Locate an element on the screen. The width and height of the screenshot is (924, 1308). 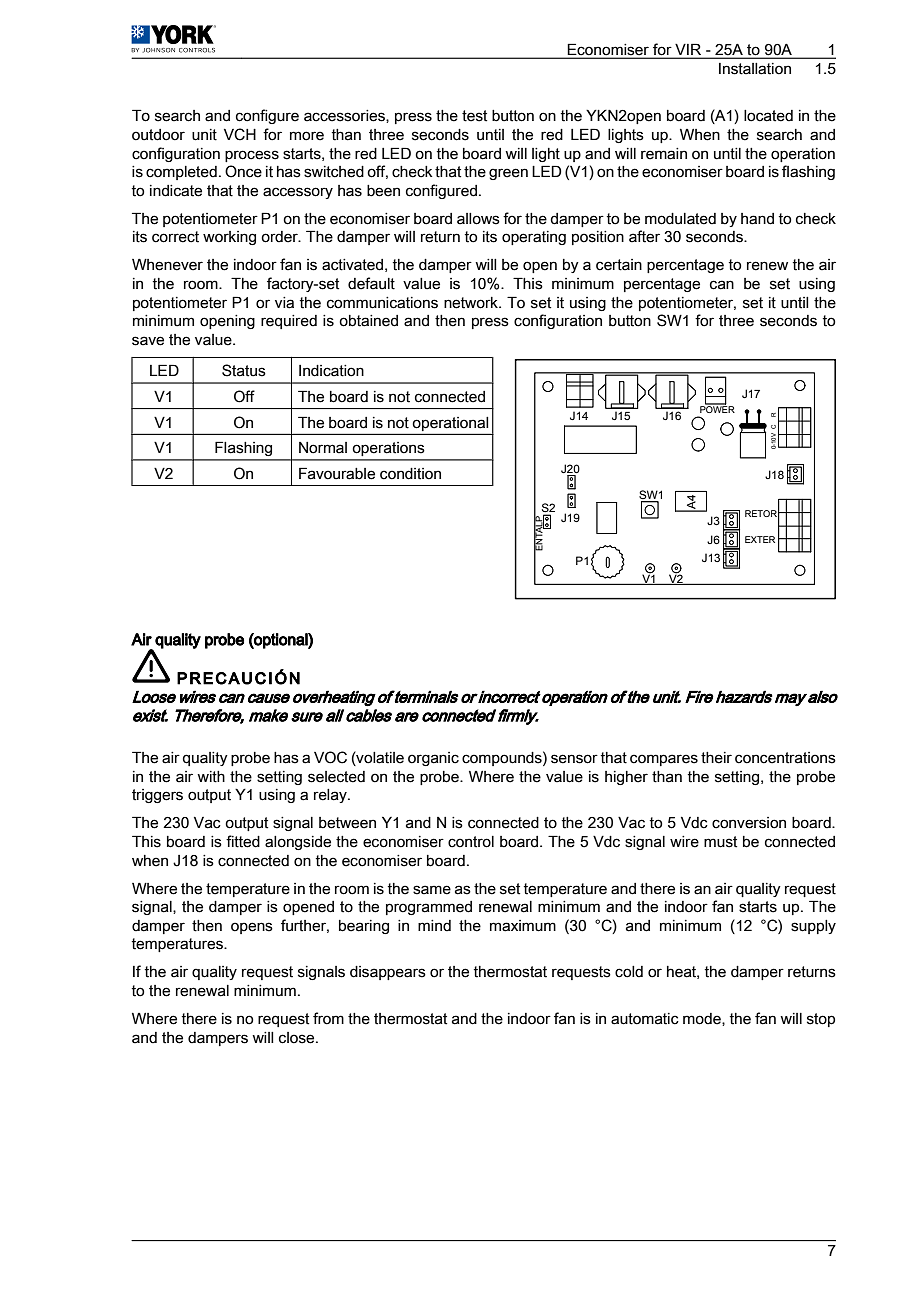
network is located at coordinates (472, 303).
